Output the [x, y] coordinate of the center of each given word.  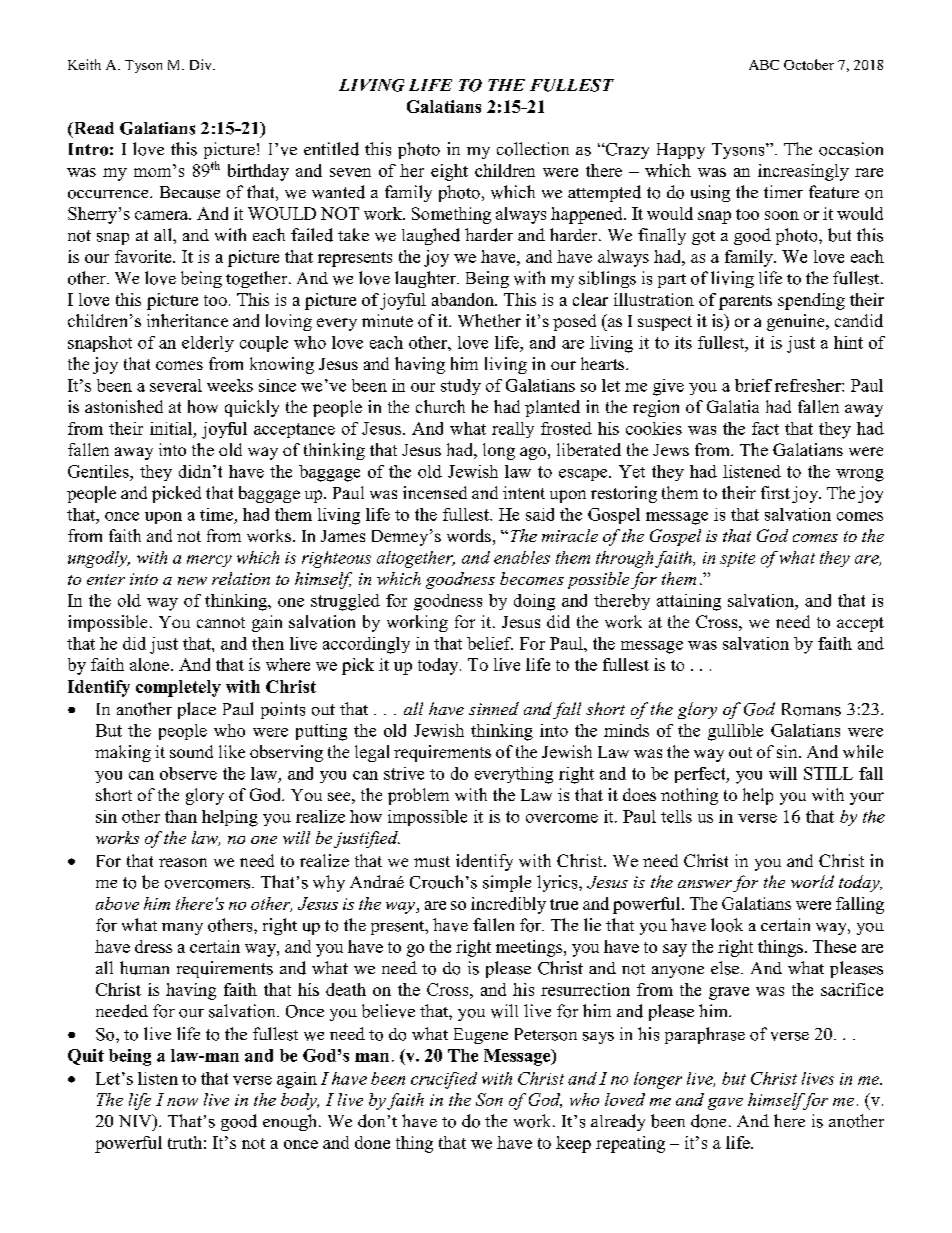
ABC [764, 65]
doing [534, 602]
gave [725, 1104]
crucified [444, 1080]
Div [202, 64]
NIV [136, 1120]
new [192, 581]
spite [737, 559]
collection [533, 149]
